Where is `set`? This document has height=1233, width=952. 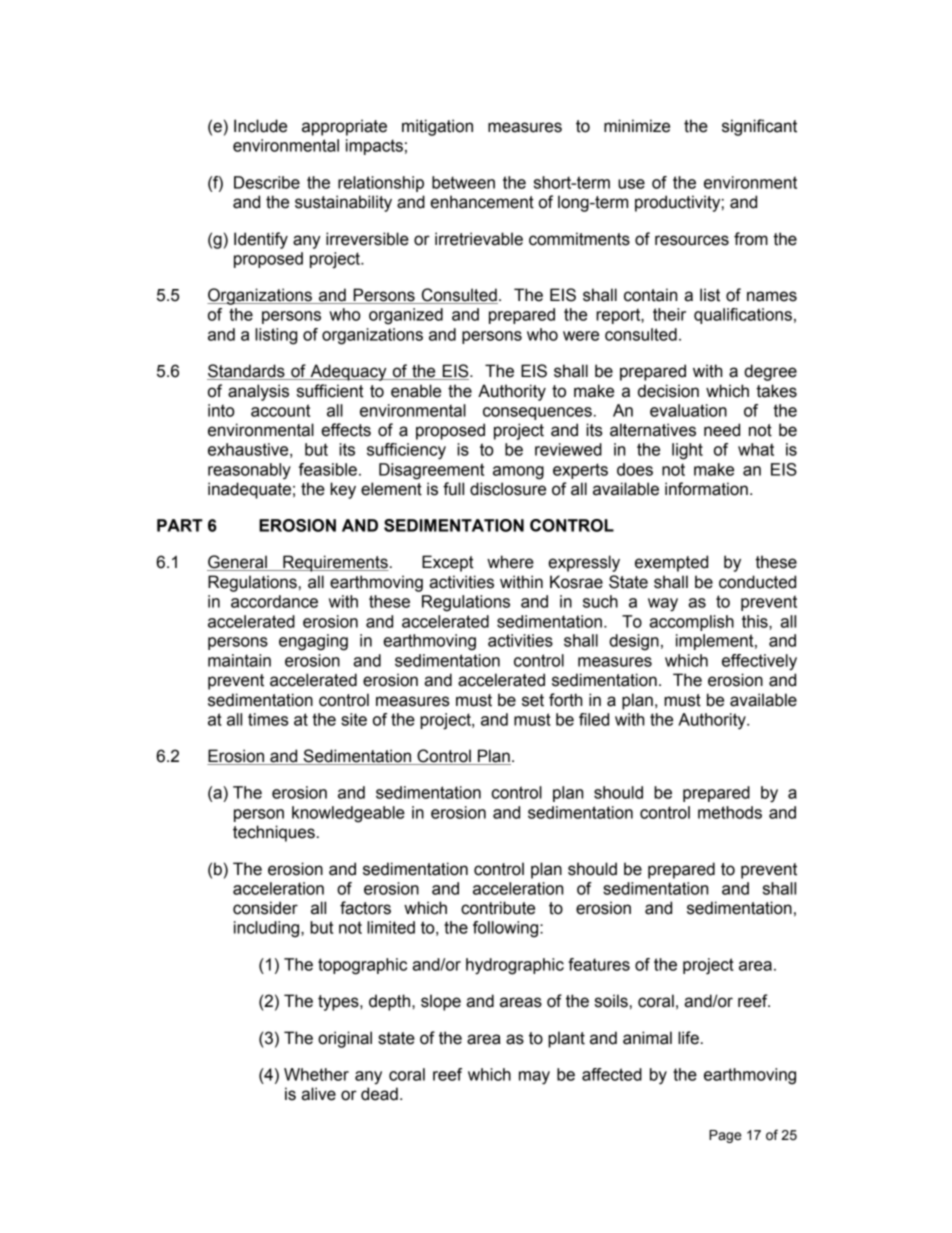
set is located at coordinates (533, 700).
